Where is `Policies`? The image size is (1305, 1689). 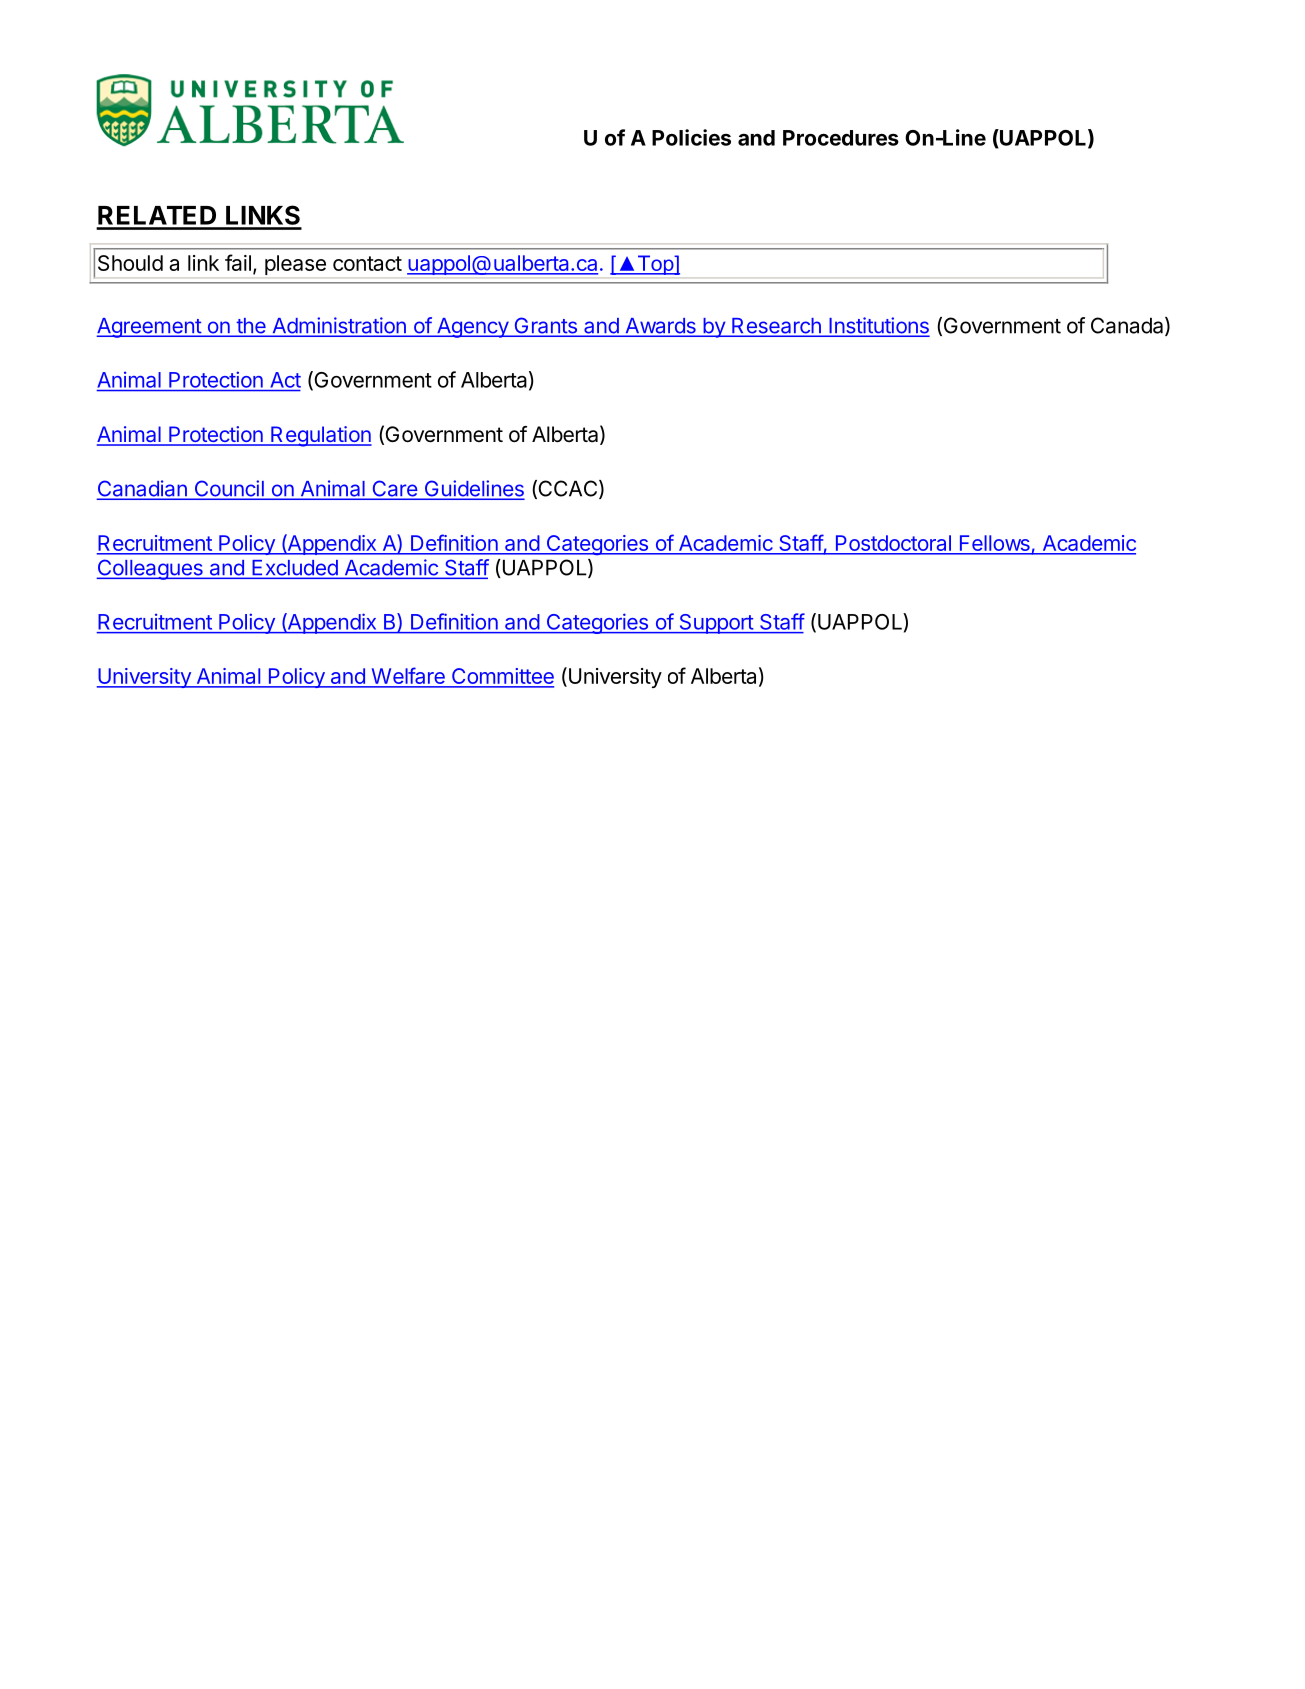 Policies is located at coordinates (691, 137).
